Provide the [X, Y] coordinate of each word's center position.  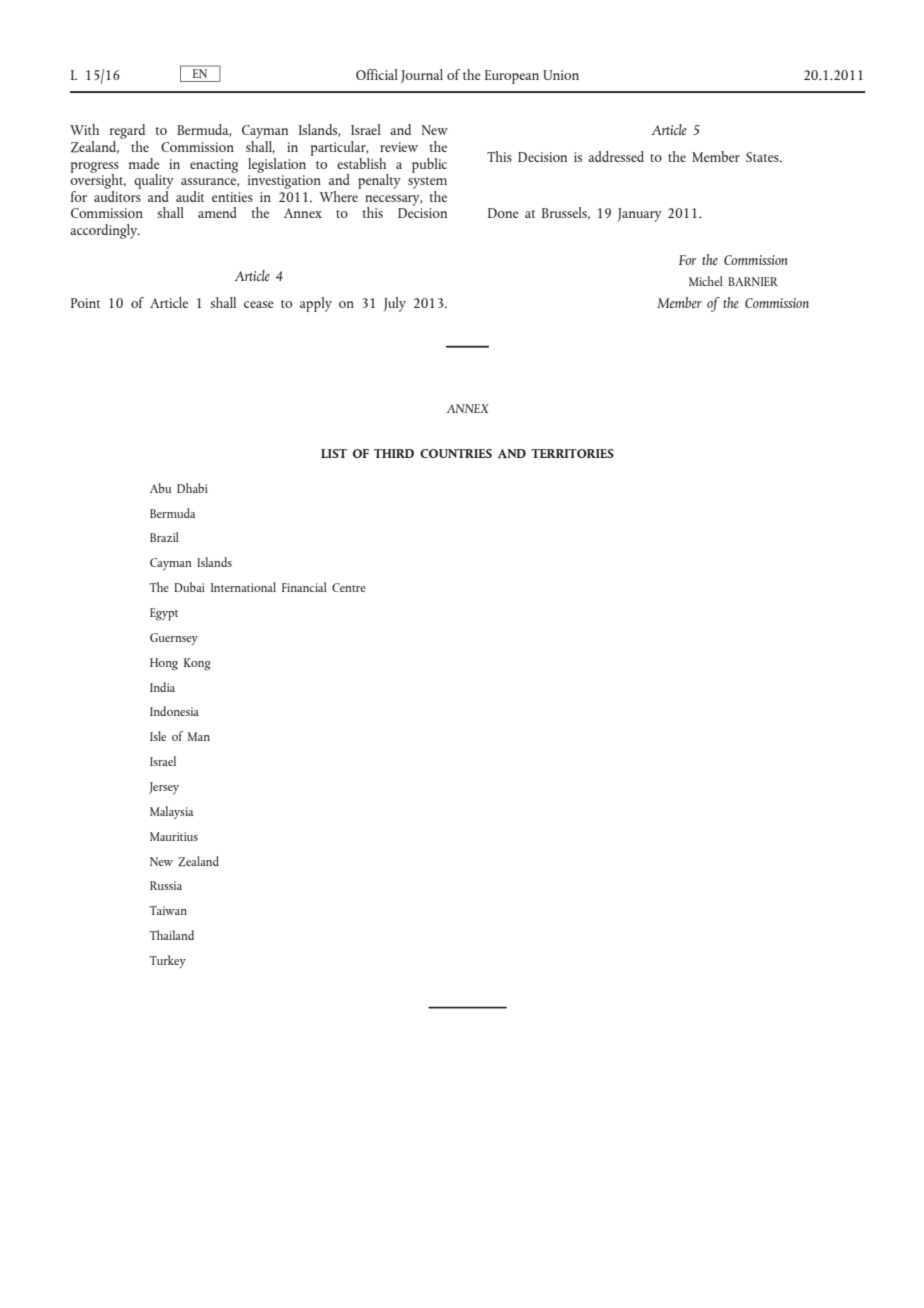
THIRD [394, 453]
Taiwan [168, 910]
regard [127, 133]
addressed [616, 156]
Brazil [164, 537]
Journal [422, 76]
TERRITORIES [572, 453]
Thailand [171, 935]
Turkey [167, 961]
